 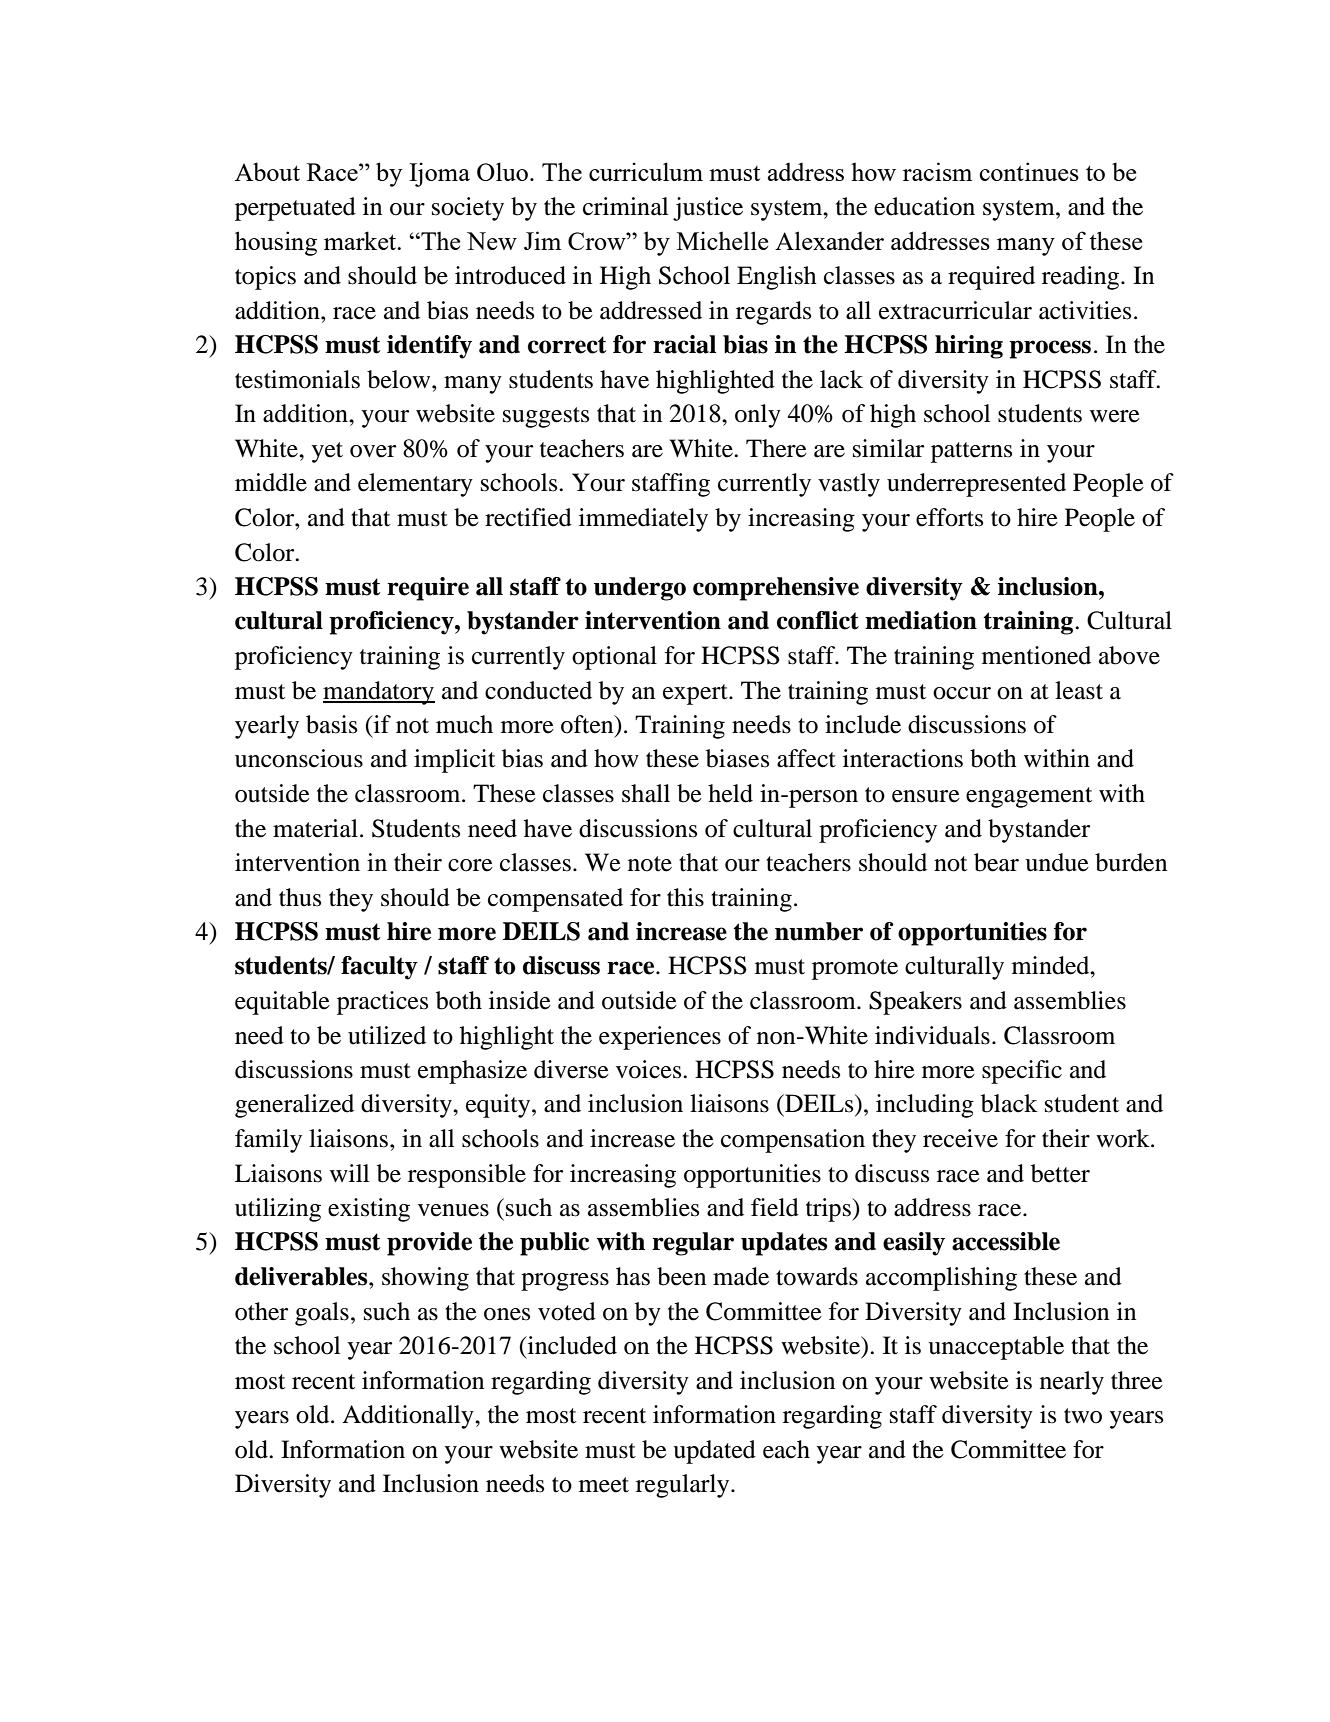 What do you see at coordinates (322, 1314) in the document?
I see `goals` at bounding box center [322, 1314].
